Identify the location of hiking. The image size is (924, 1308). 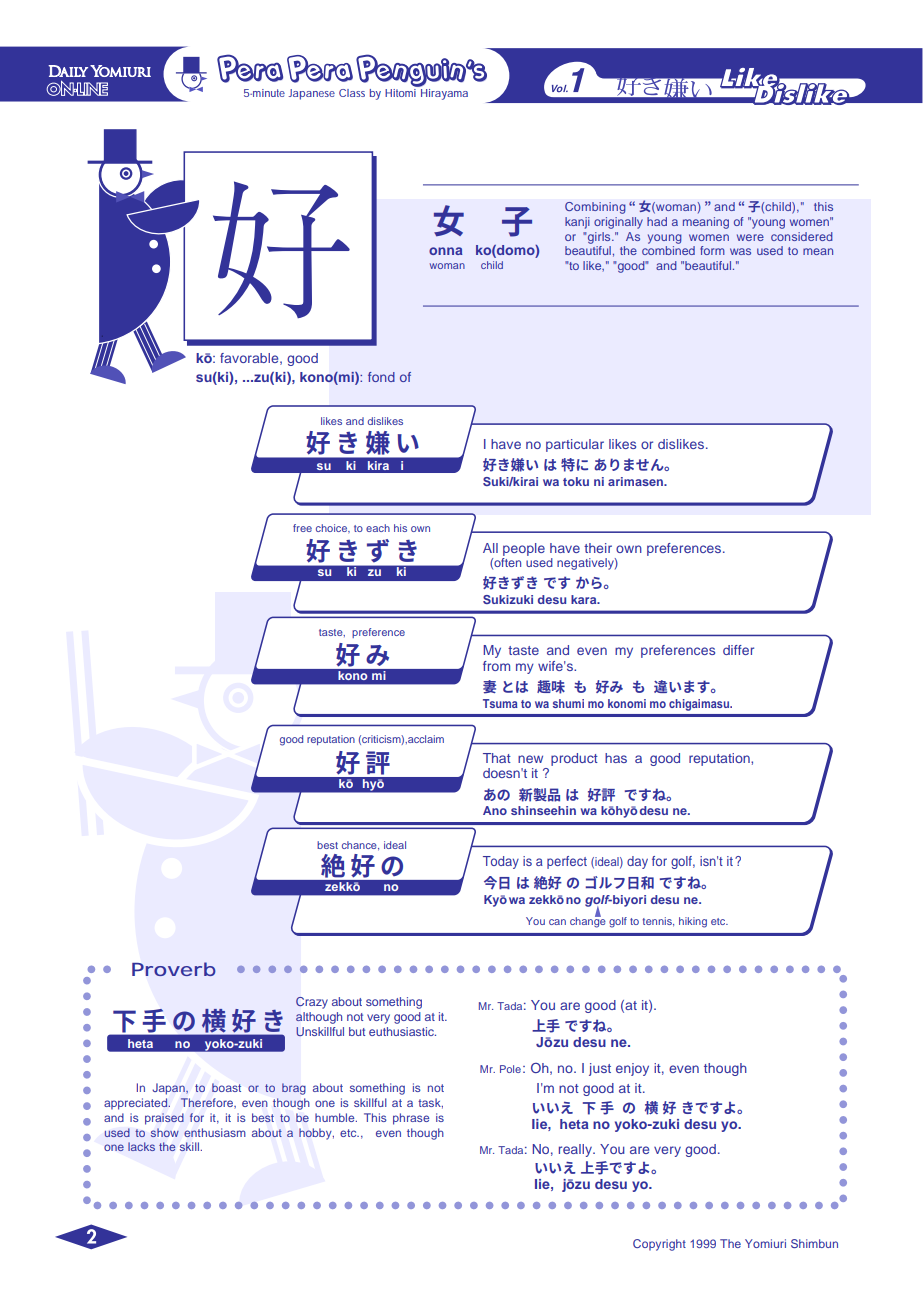
(693, 922).
